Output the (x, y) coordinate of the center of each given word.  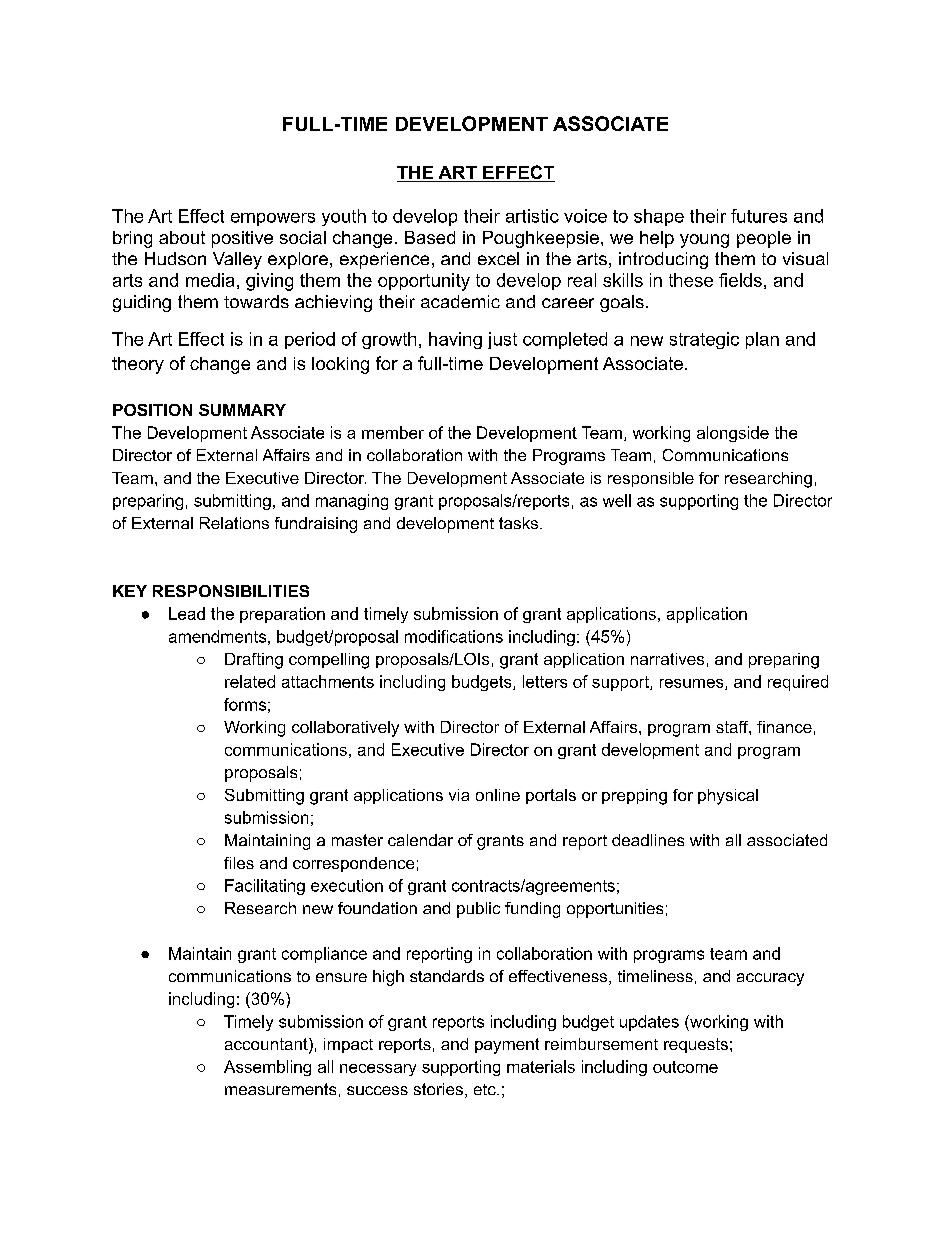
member (393, 432)
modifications (454, 636)
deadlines (648, 840)
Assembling (267, 1068)
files (239, 863)
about (182, 237)
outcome (685, 1067)
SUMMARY (242, 410)
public (478, 910)
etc (486, 1089)
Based (430, 237)
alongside (733, 434)
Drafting (254, 661)
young (704, 241)
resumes (693, 684)
